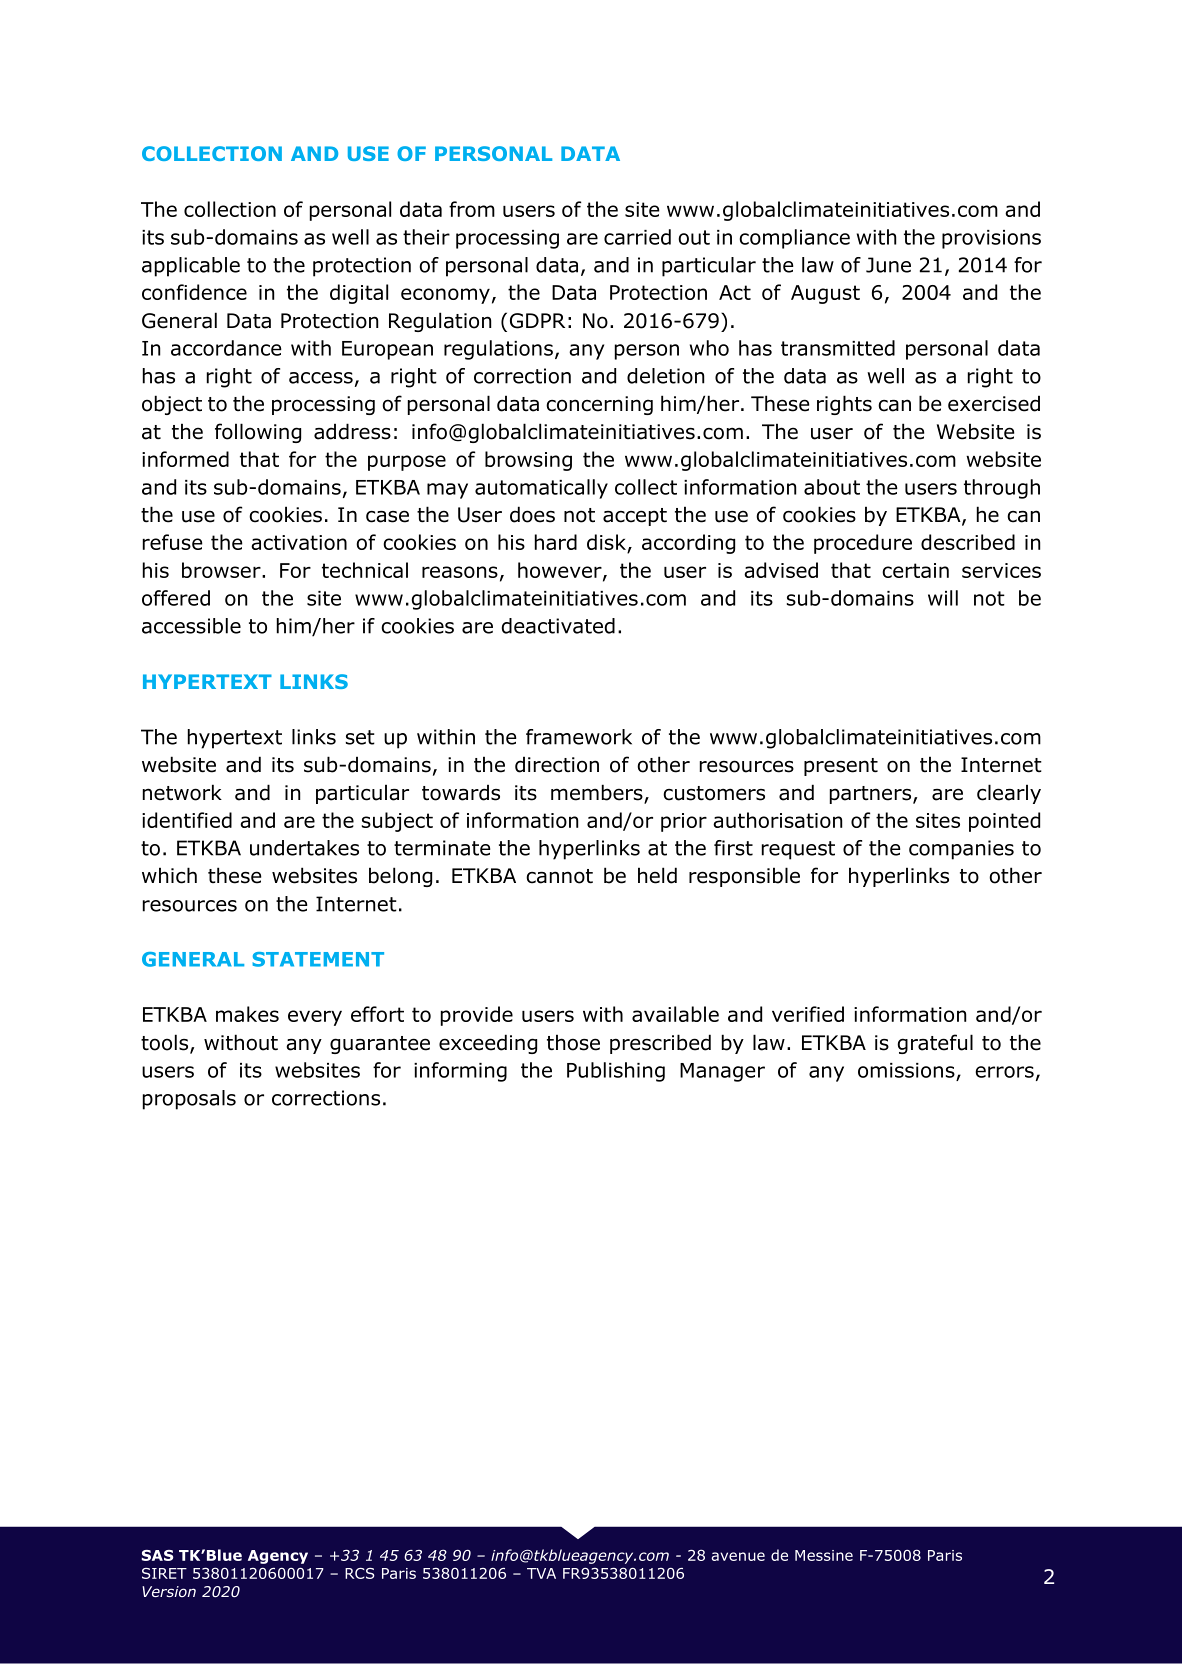 The image size is (1182, 1673). What do you see at coordinates (888, 265) in the image?
I see `June` at bounding box center [888, 265].
